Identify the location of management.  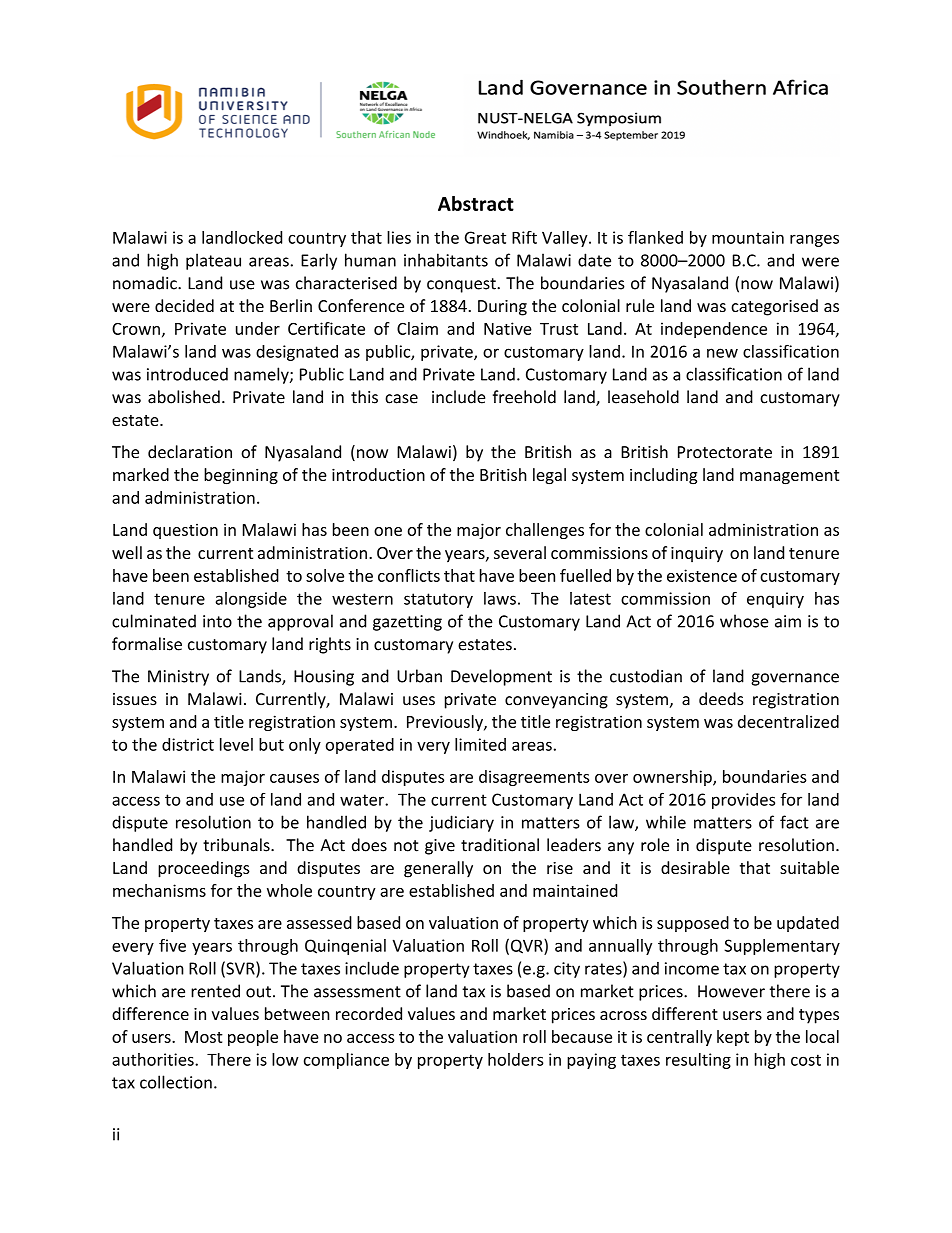
(789, 477).
